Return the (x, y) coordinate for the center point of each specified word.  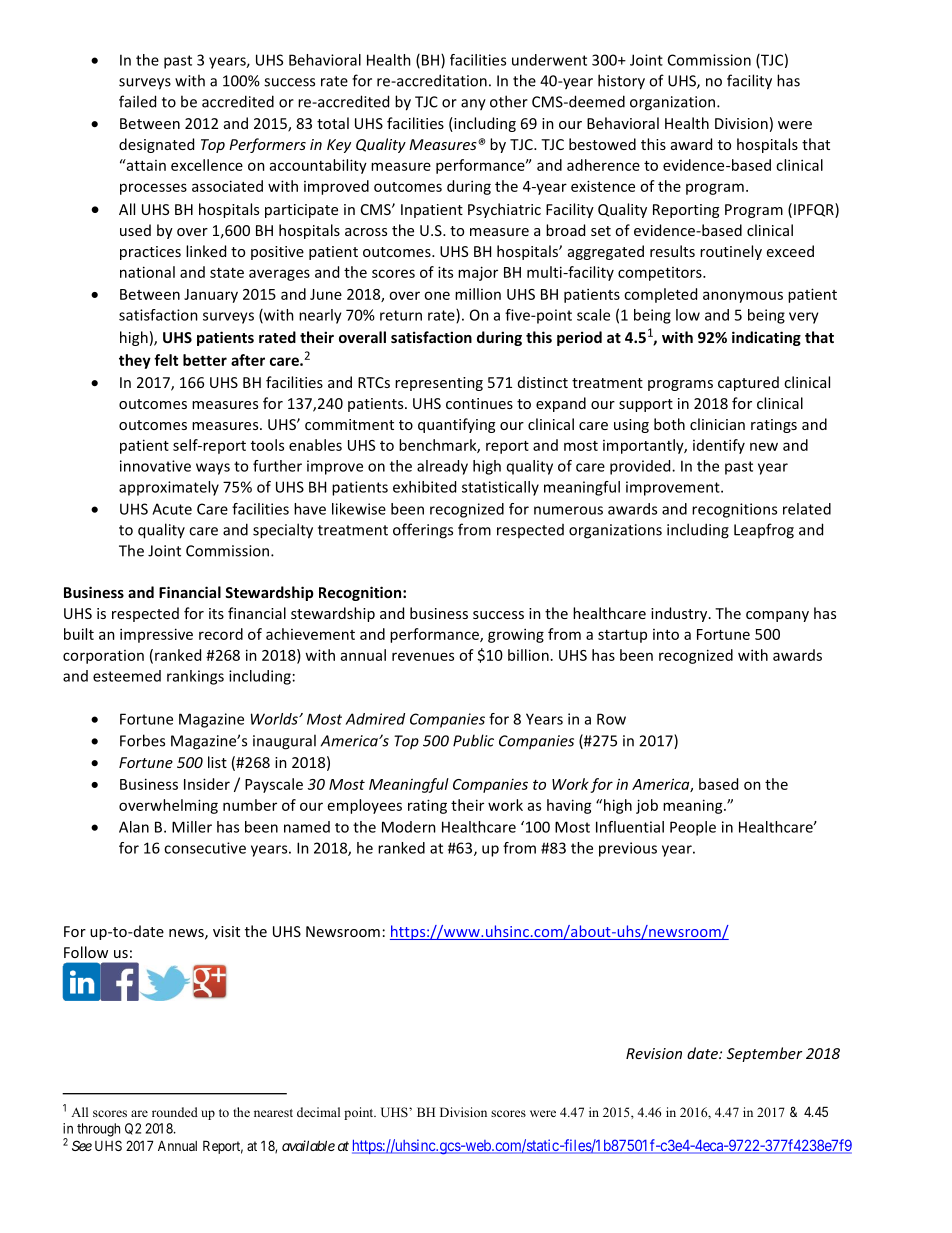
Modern (409, 827)
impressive (156, 635)
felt (166, 360)
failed (137, 101)
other (509, 101)
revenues (423, 656)
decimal (318, 1112)
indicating (766, 338)
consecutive (205, 848)
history (621, 82)
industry (680, 614)
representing (439, 384)
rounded (175, 1112)
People (693, 828)
